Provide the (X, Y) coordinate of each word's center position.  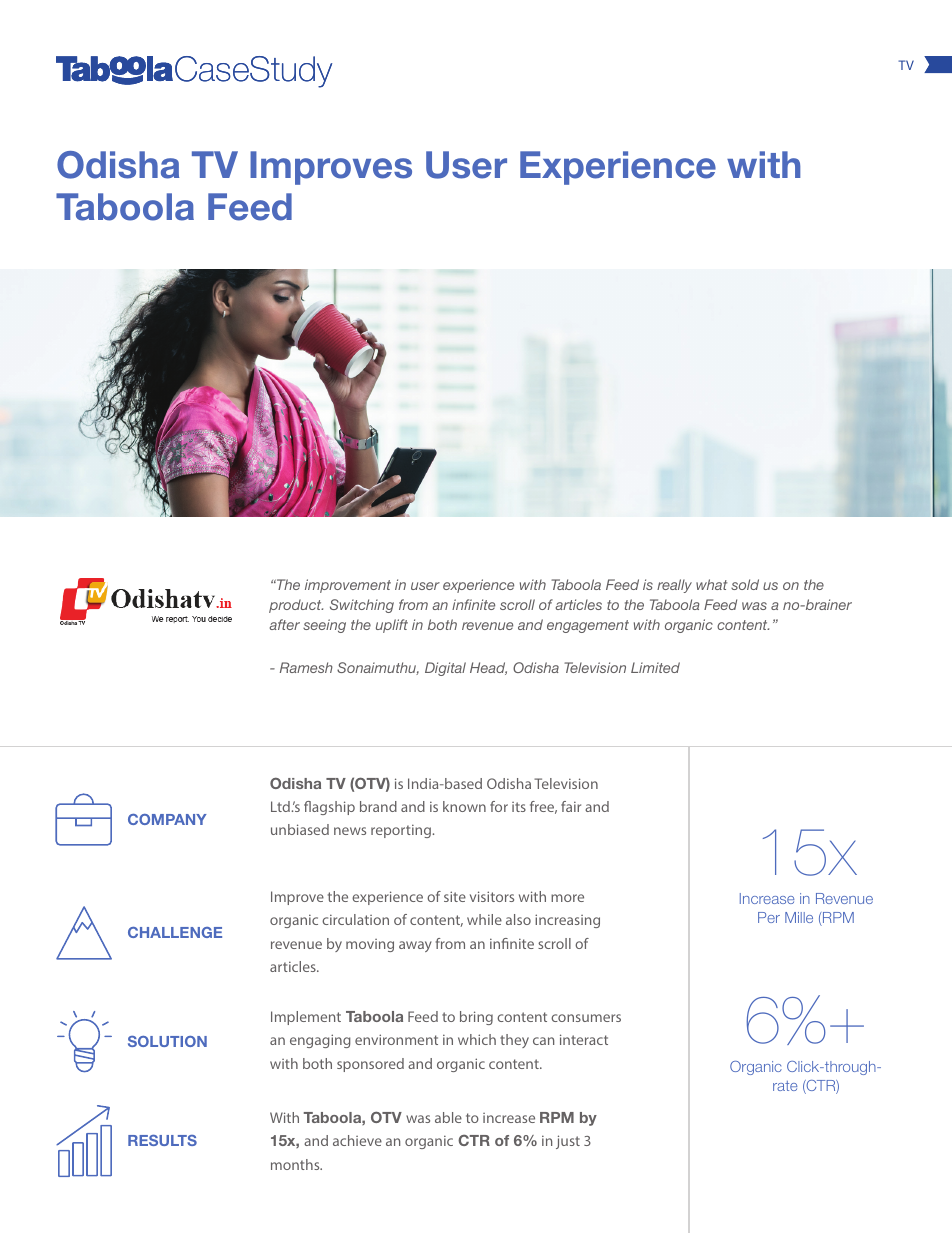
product (296, 606)
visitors (492, 896)
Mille (799, 917)
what (711, 584)
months (296, 1164)
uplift (392, 626)
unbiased (300, 829)
